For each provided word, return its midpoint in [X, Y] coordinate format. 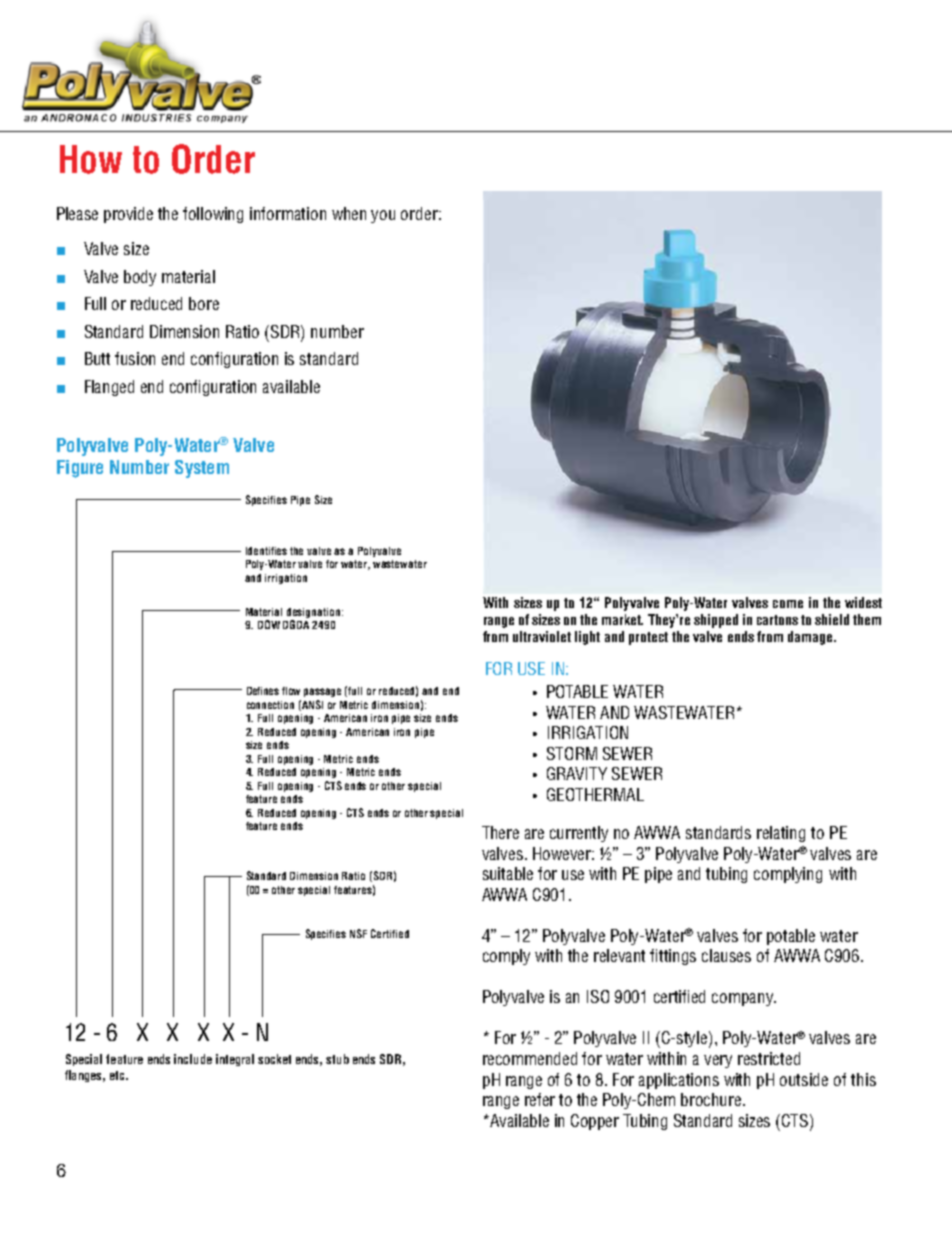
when [349, 213]
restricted [769, 1058]
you [383, 216]
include [193, 1059]
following [213, 215]
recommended [530, 1058]
